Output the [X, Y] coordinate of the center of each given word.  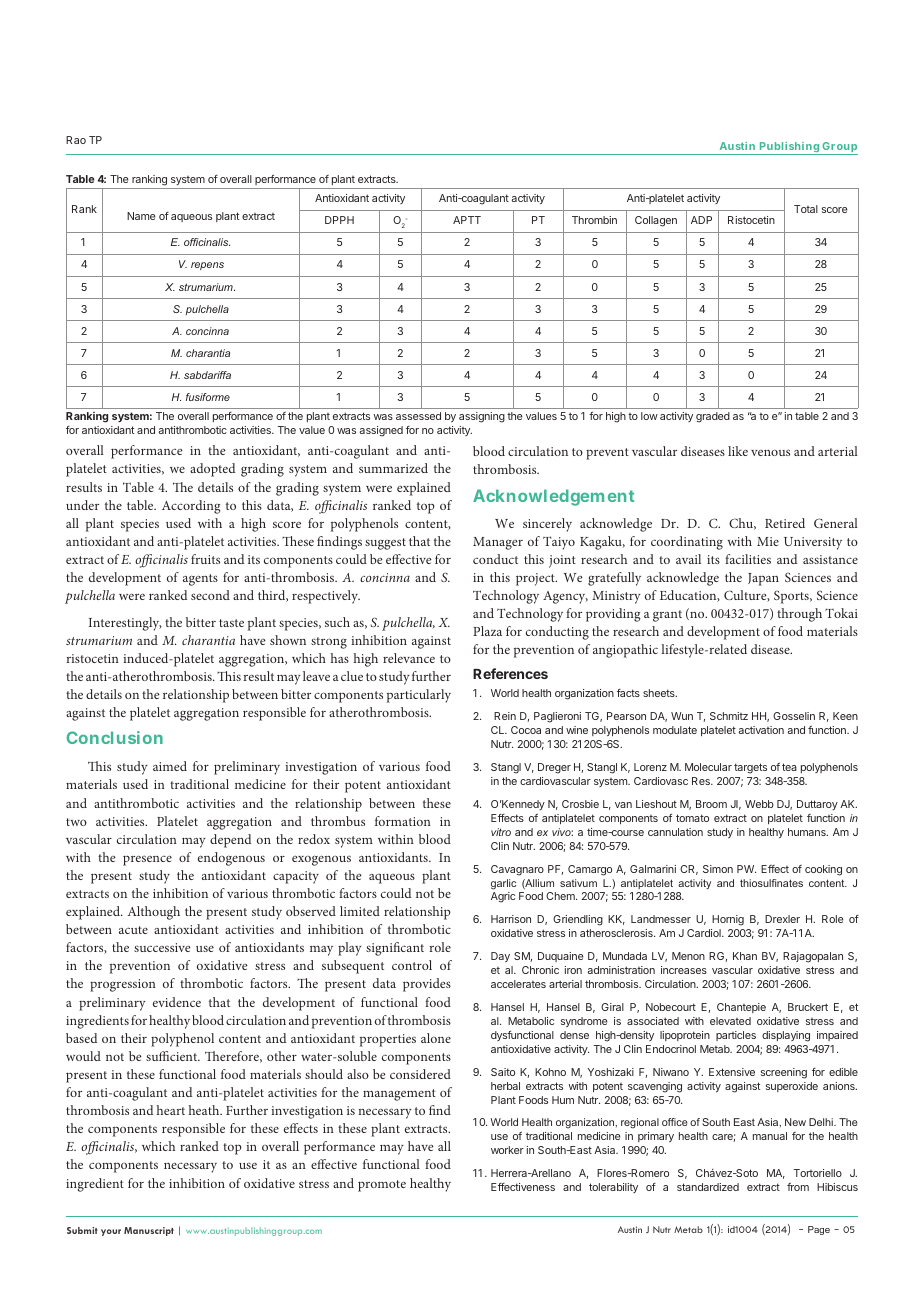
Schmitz [729, 716]
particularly [419, 696]
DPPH [339, 220]
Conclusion [114, 737]
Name [141, 216]
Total [806, 209]
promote [382, 1186]
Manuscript [149, 1231]
